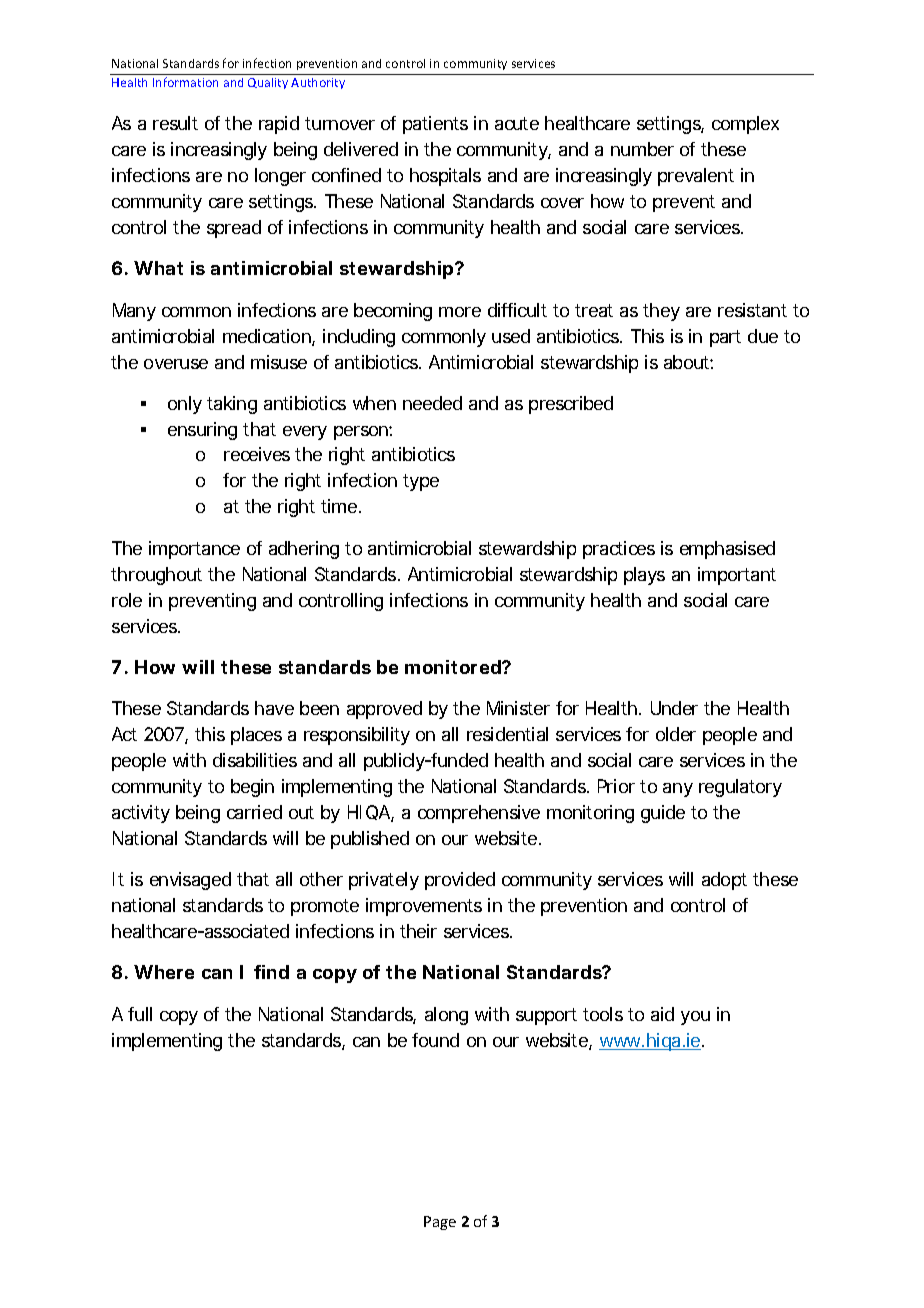 This screenshot has width=924, height=1308. What do you see at coordinates (424, 907) in the screenshot?
I see `improvements` at bounding box center [424, 907].
